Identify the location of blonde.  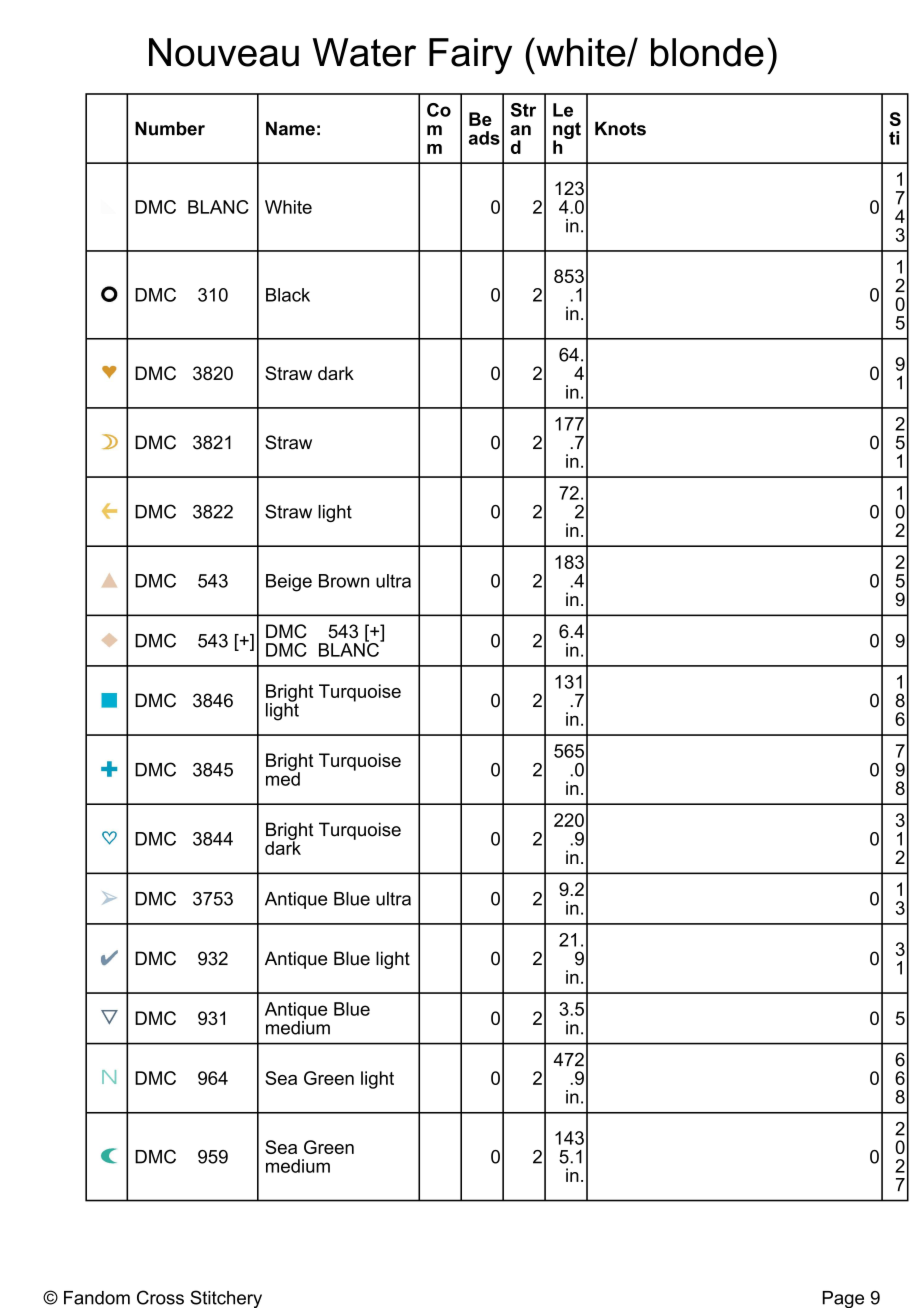
(707, 52).
